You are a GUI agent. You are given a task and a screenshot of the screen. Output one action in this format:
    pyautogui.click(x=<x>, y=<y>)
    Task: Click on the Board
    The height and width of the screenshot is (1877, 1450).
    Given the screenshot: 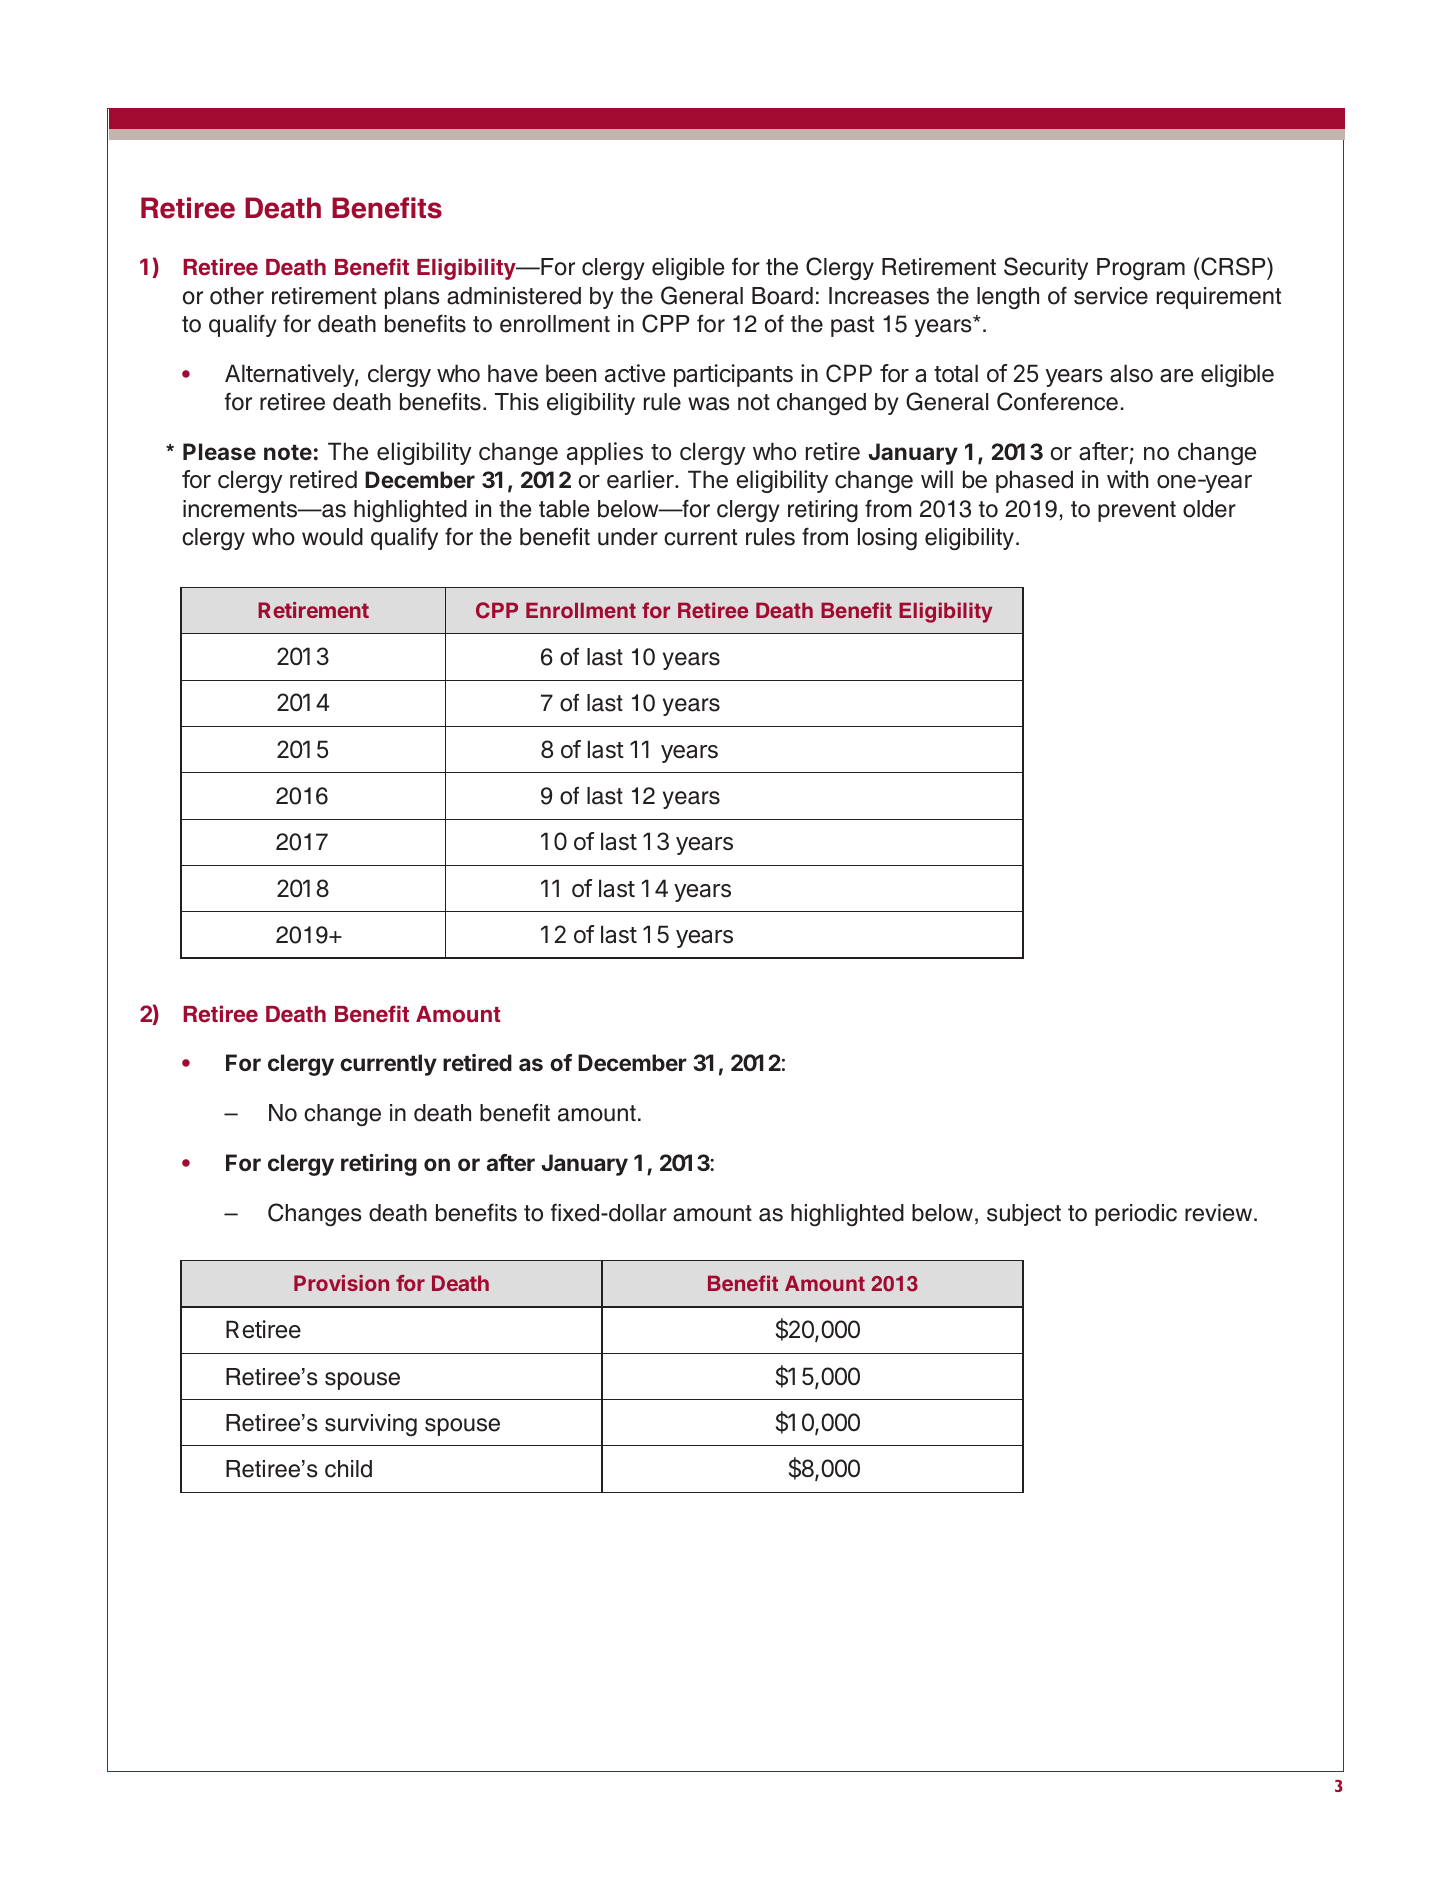 What is the action you would take?
    pyautogui.click(x=782, y=296)
